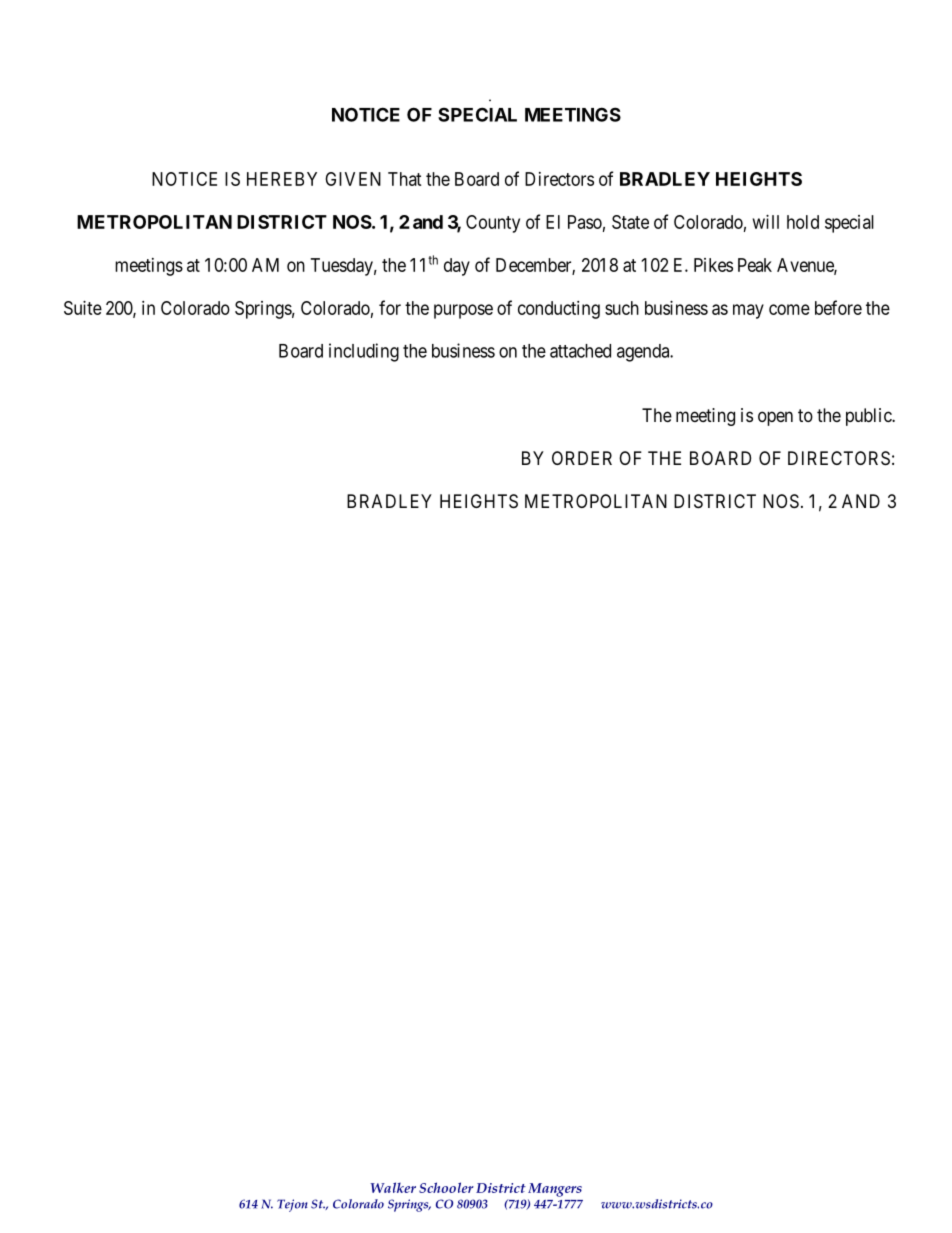  What do you see at coordinates (282, 179) in the screenshot?
I see `HEREBY` at bounding box center [282, 179].
